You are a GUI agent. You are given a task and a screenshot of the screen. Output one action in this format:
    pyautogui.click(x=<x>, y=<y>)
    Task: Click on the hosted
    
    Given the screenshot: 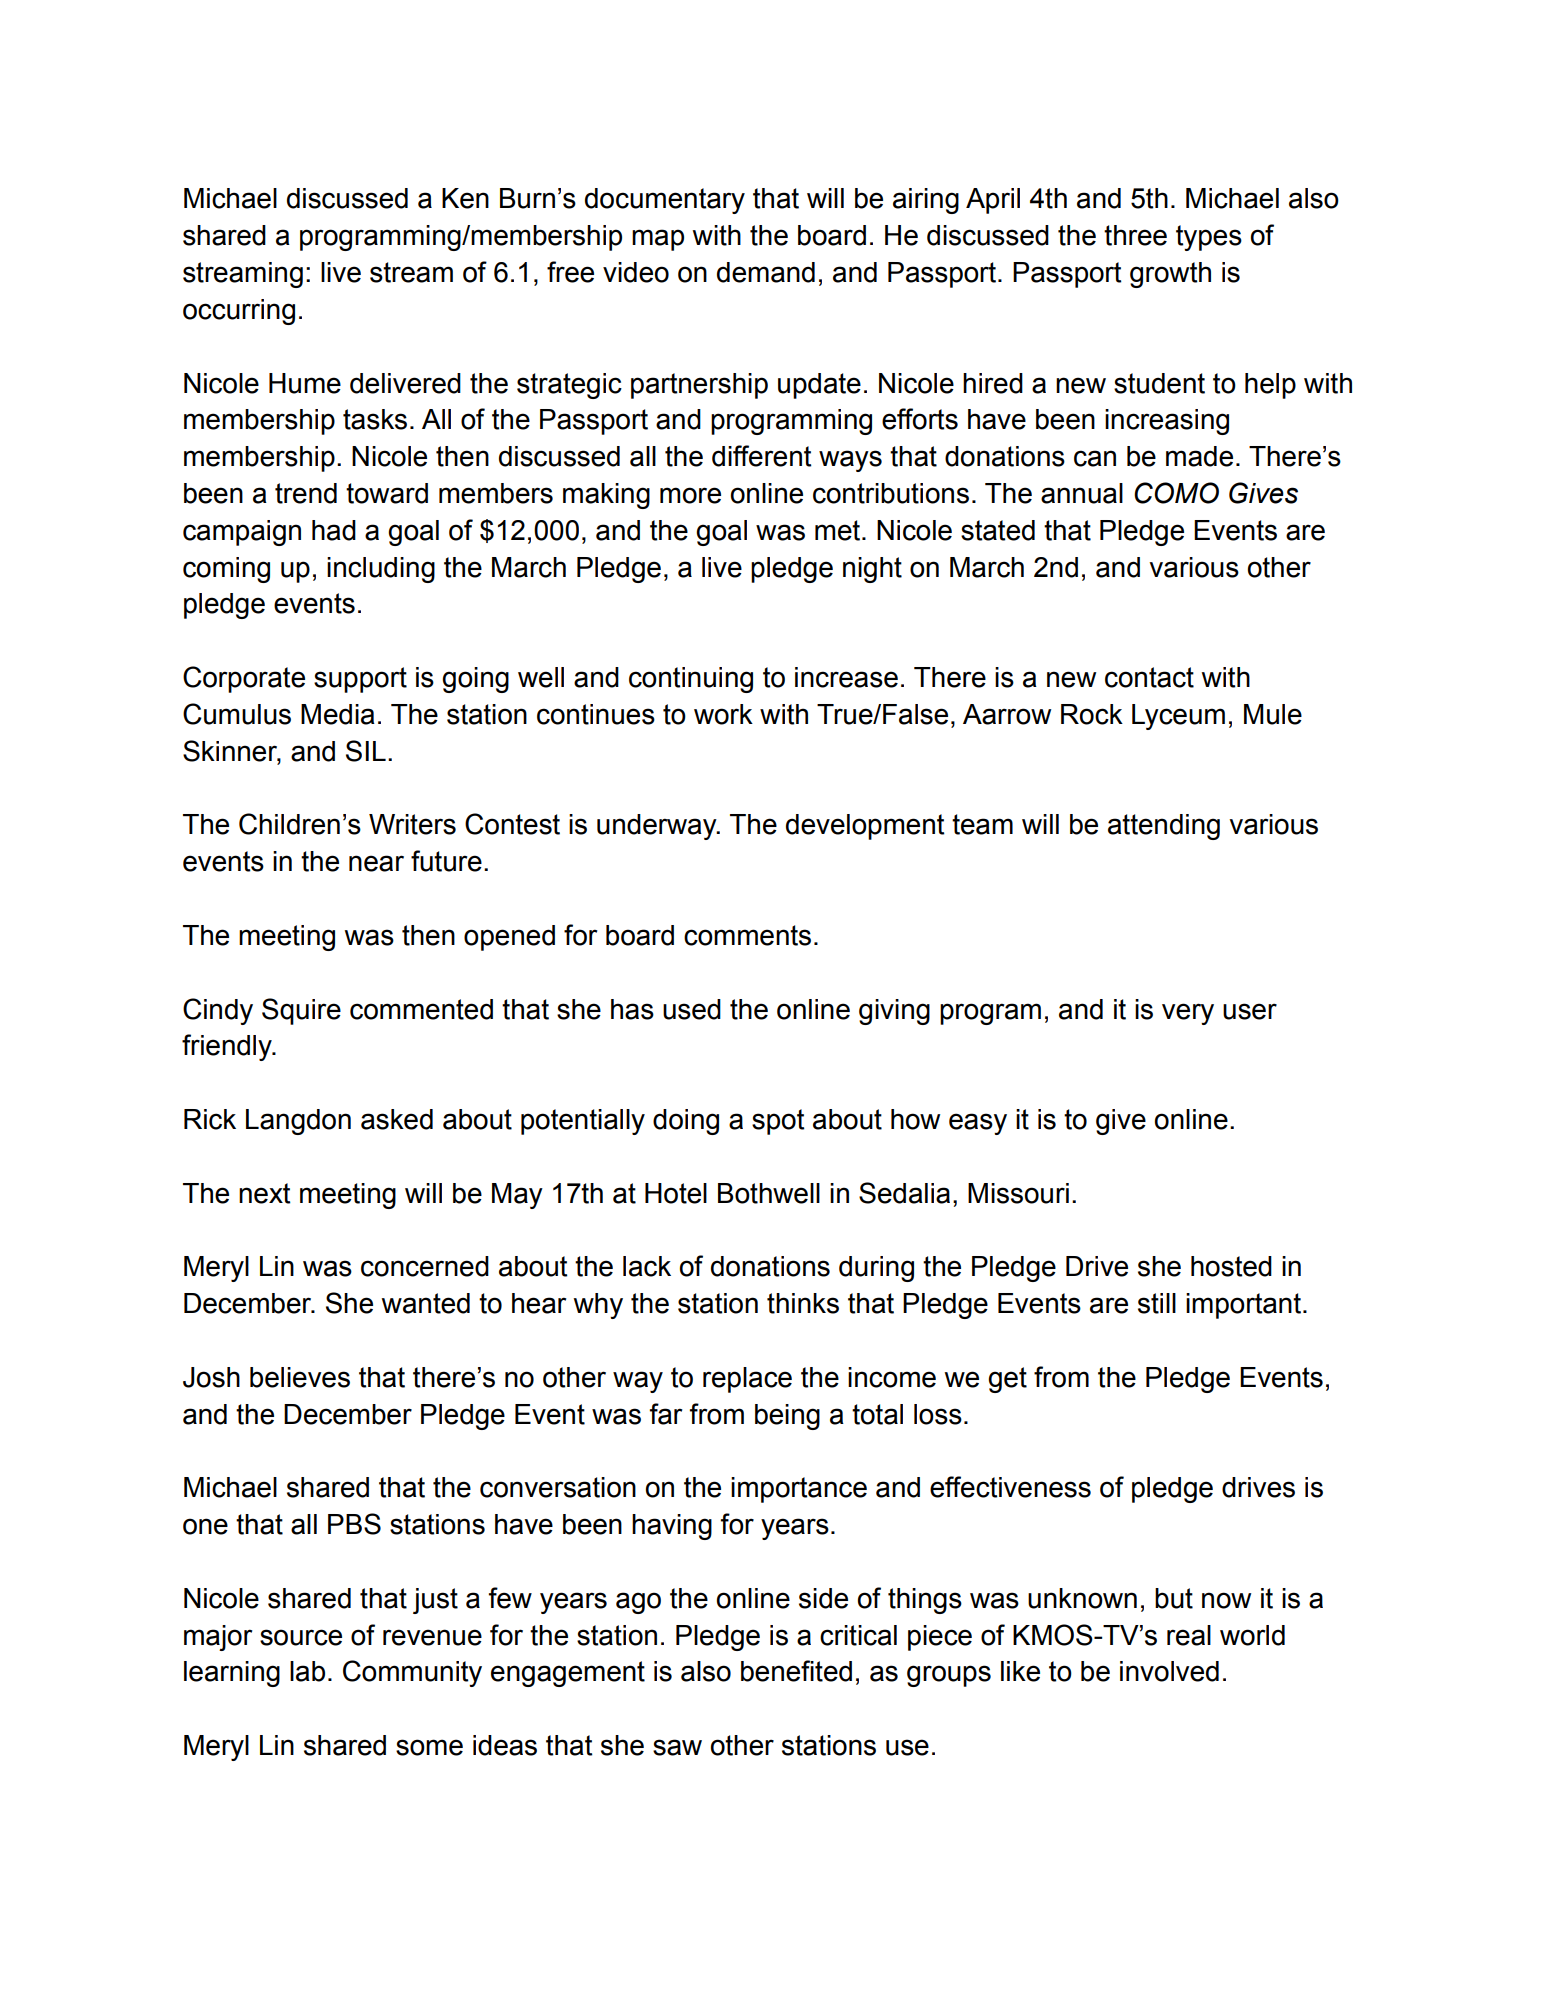 What is the action you would take?
    pyautogui.click(x=1231, y=1266)
